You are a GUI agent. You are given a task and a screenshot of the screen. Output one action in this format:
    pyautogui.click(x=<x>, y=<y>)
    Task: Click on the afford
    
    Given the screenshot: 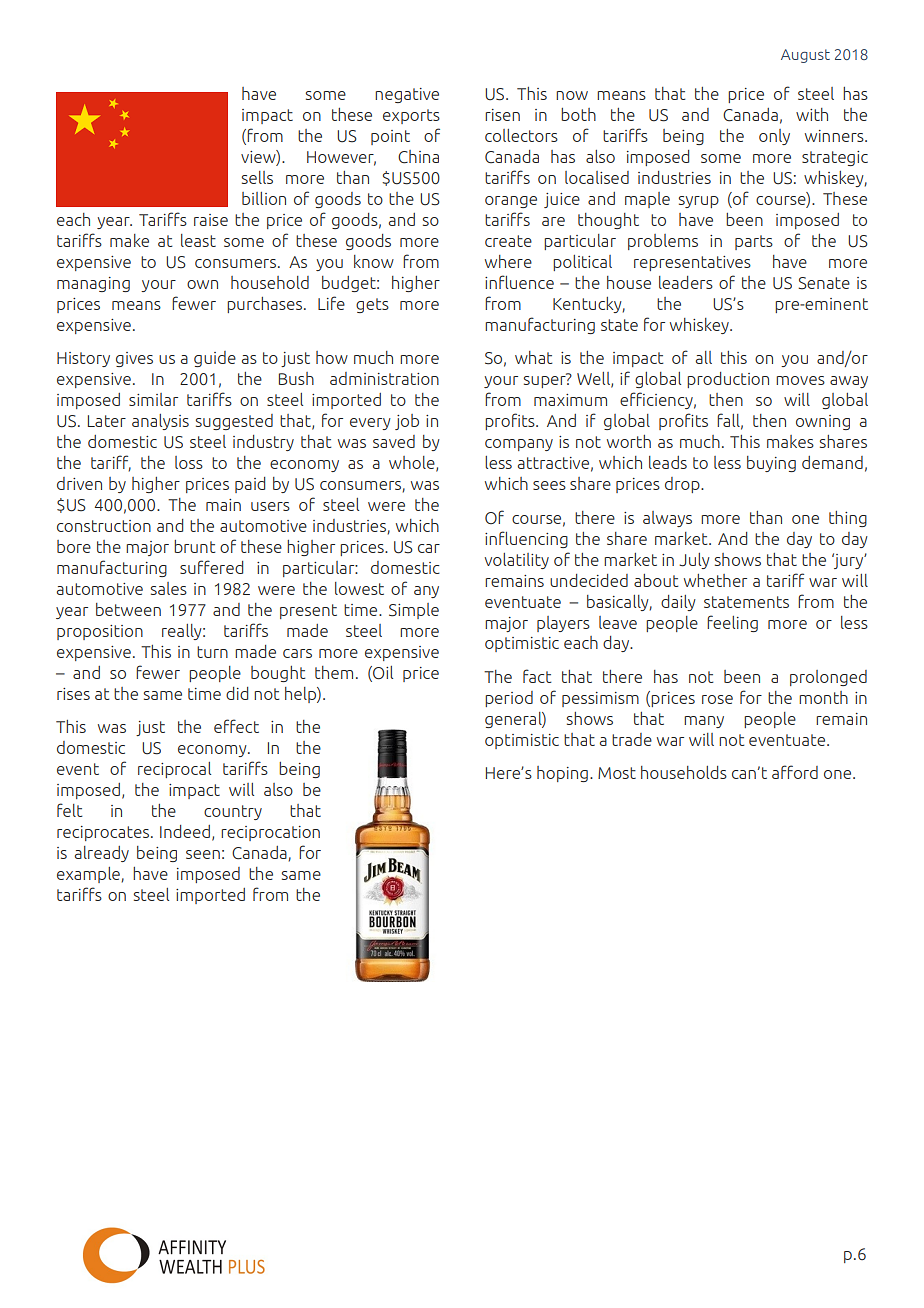 What is the action you would take?
    pyautogui.click(x=795, y=772)
